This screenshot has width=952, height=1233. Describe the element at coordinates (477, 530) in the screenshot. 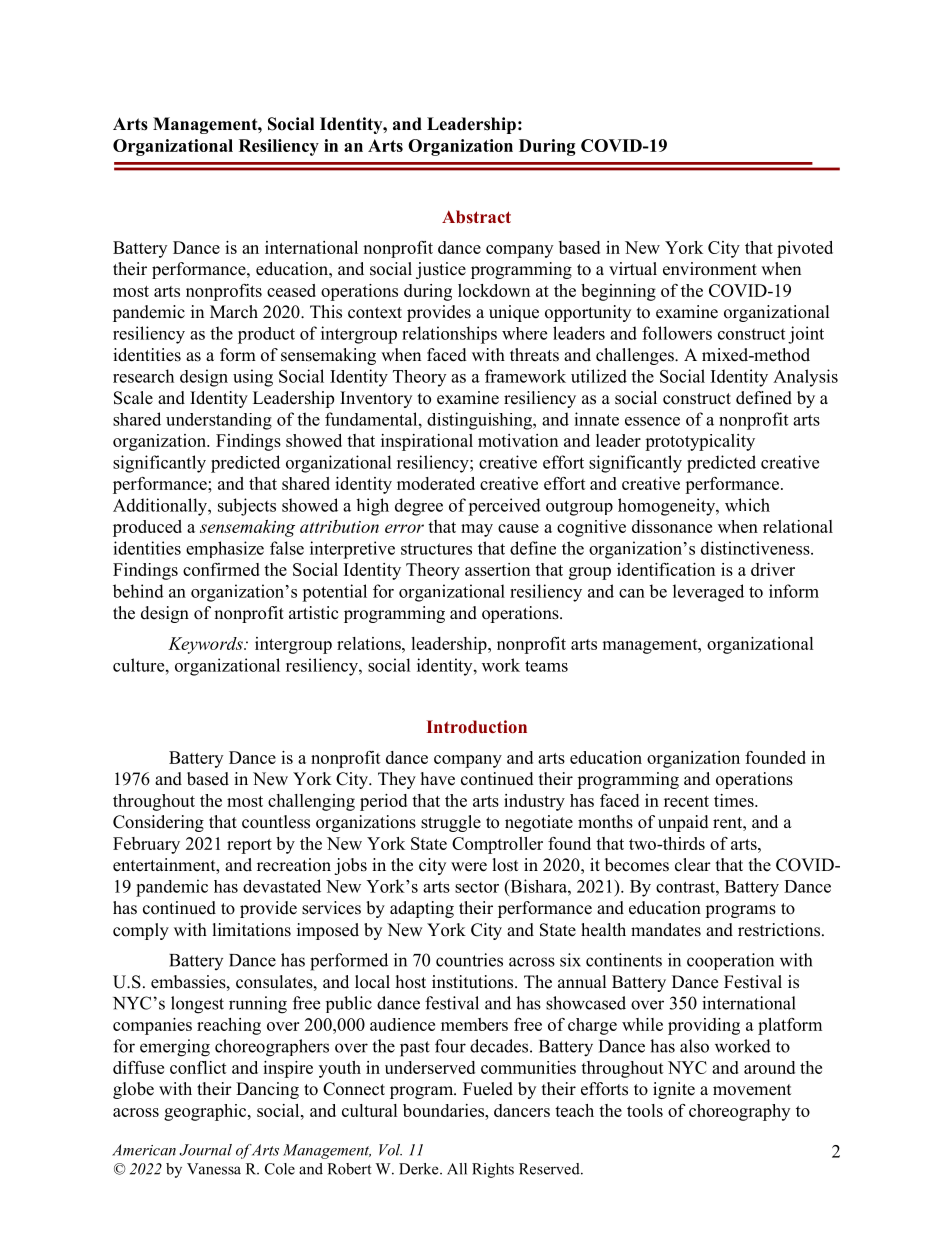

I see `may` at that location.
